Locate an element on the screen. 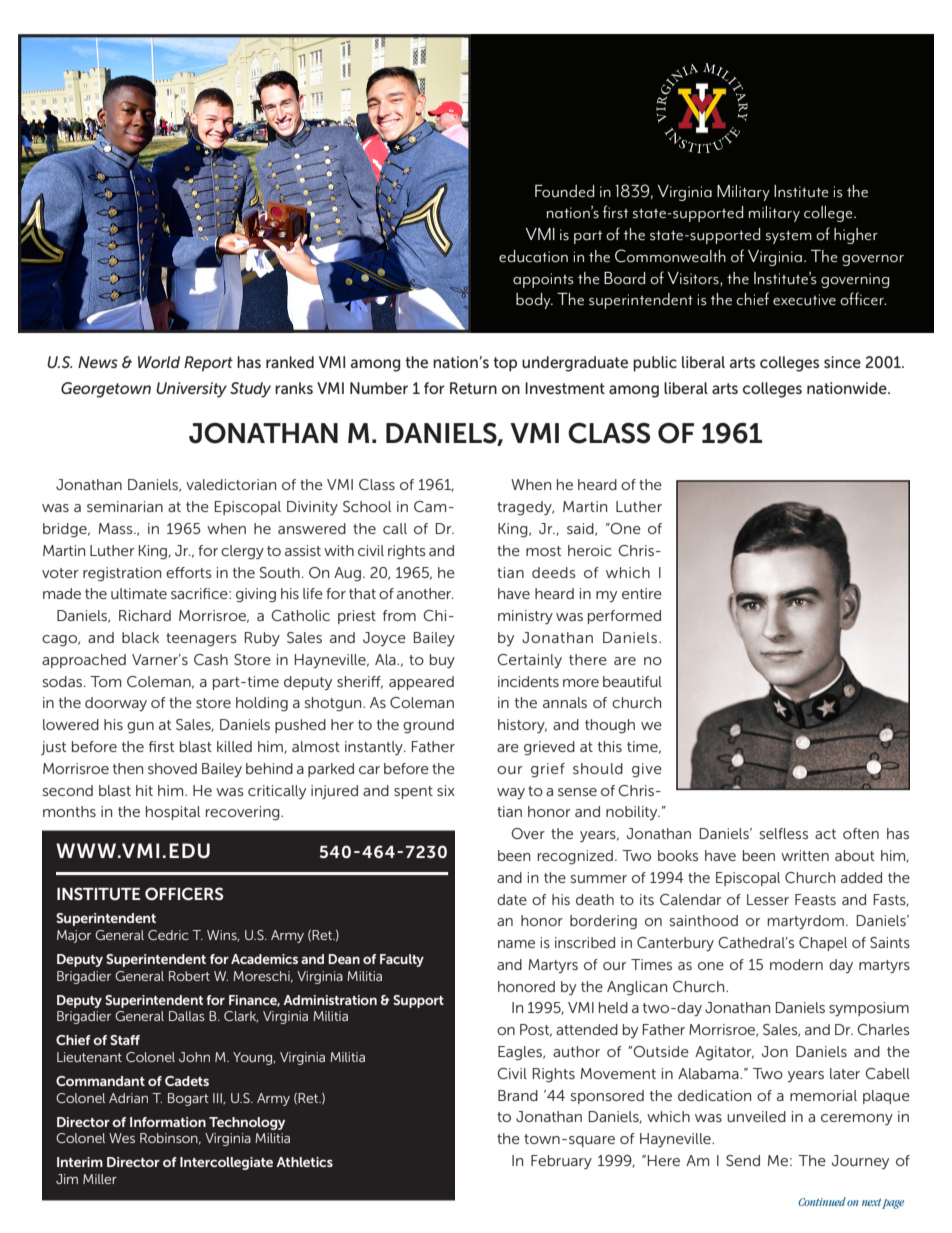 Image resolution: width=952 pixels, height=1233 pixels. entire is located at coordinates (642, 593).
